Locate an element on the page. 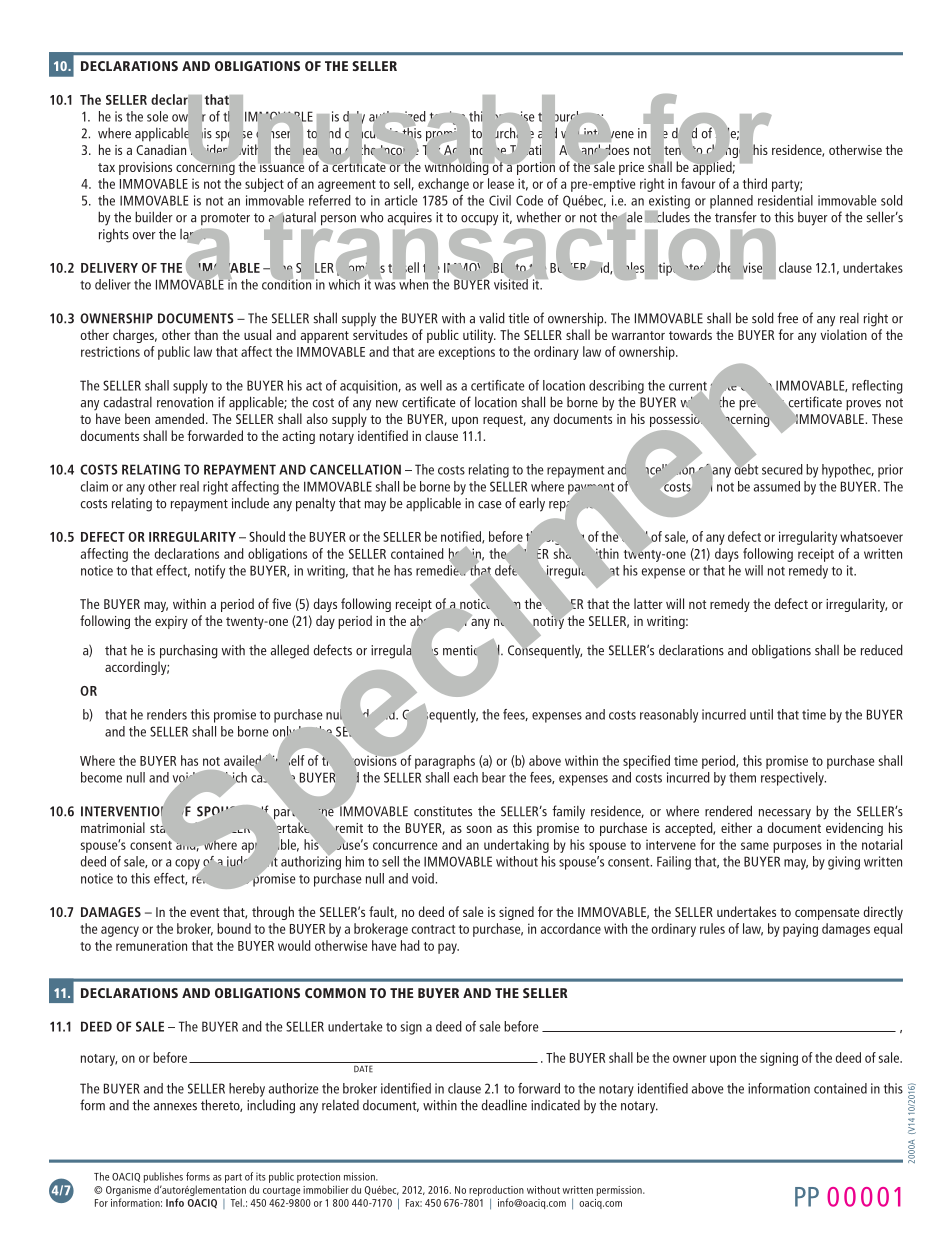  lease is located at coordinates (501, 183).
